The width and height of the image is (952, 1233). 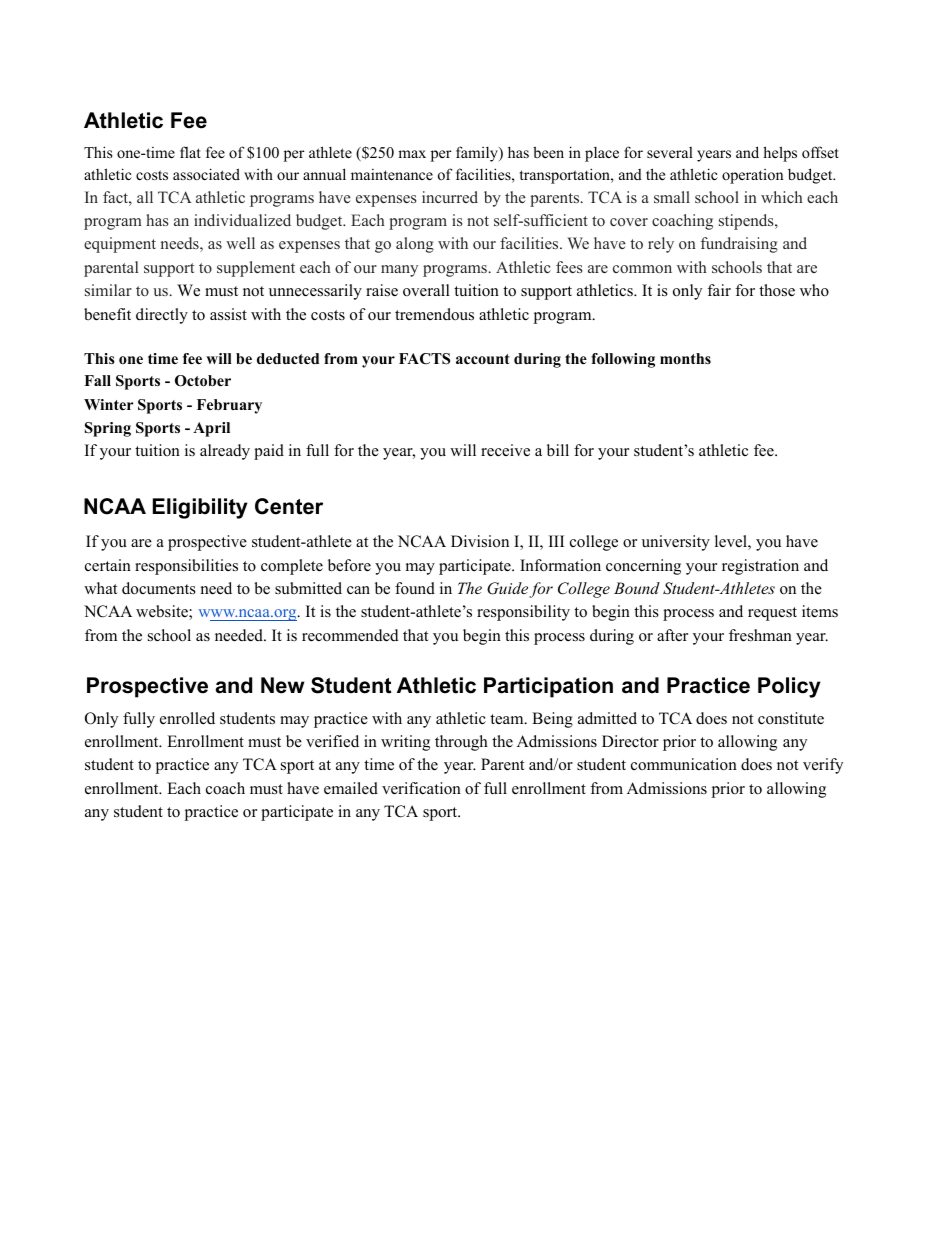 I want to click on responsibilities, so click(x=186, y=567).
